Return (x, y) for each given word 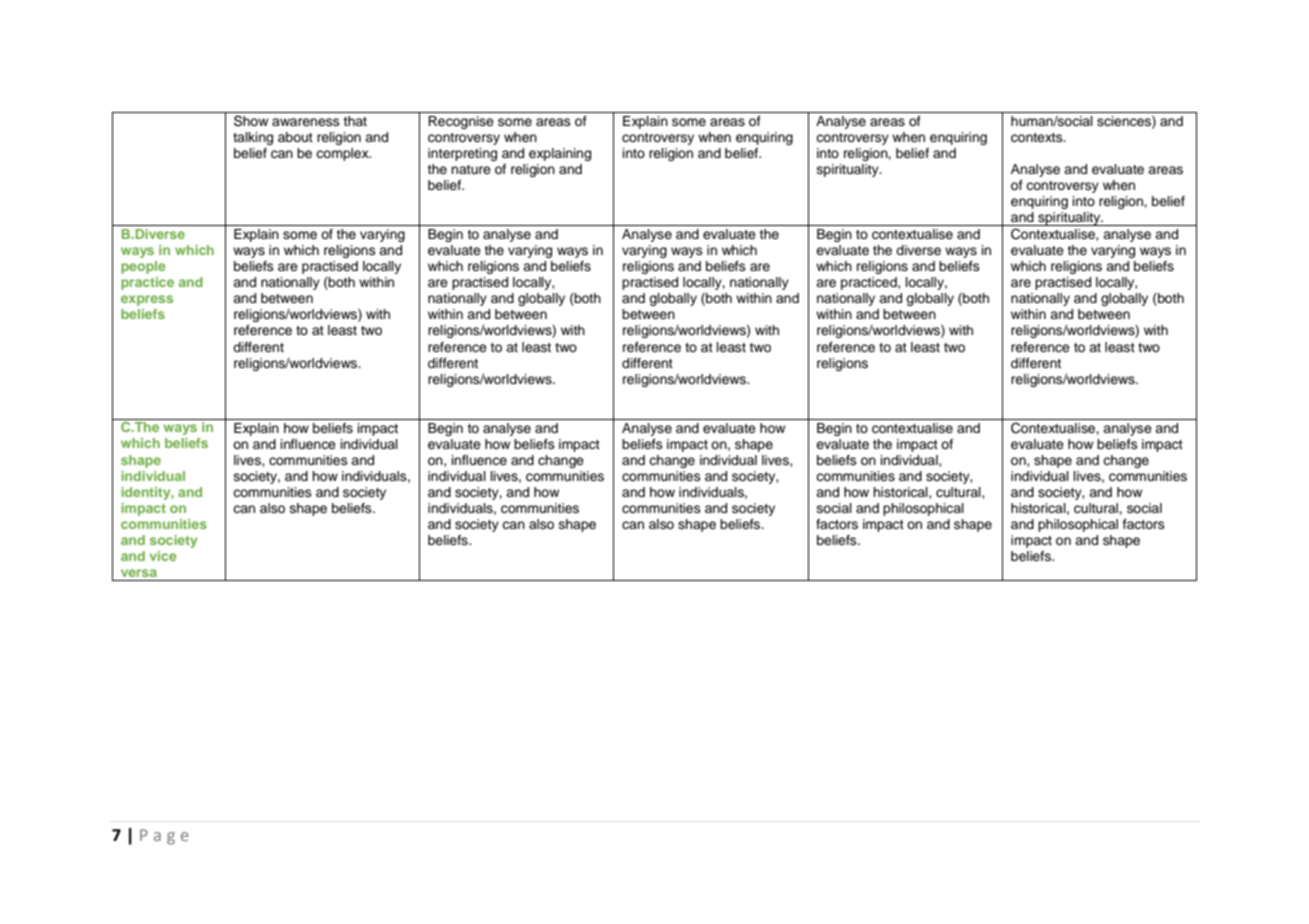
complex (343, 154)
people (143, 267)
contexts (1038, 138)
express (147, 300)
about (295, 137)
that (355, 121)
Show (251, 121)
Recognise (461, 122)
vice (163, 556)
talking (253, 138)
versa (139, 573)
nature (471, 169)
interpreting (462, 154)
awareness (306, 122)
